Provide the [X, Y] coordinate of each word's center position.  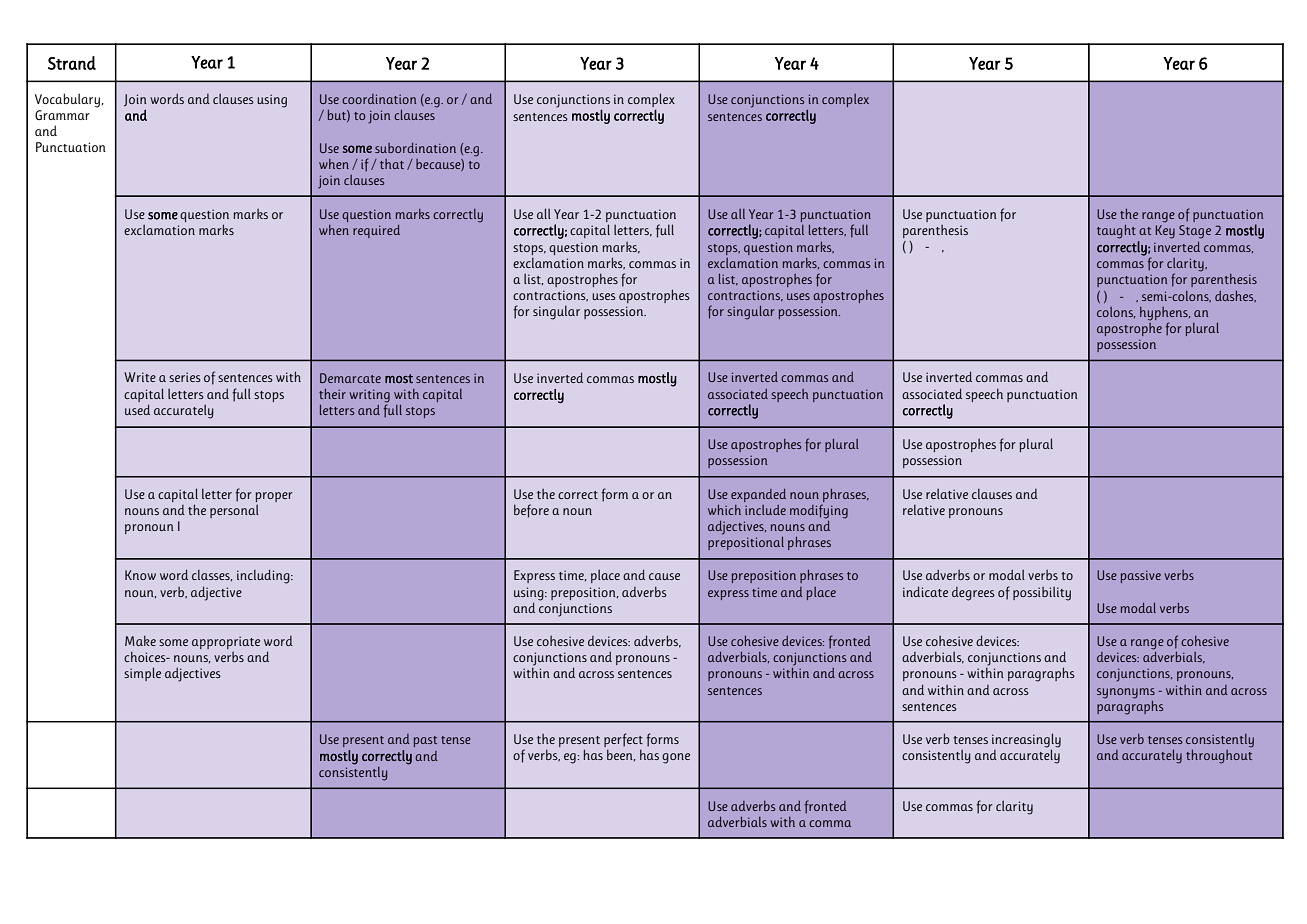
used [137, 409]
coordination [379, 99]
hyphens [1165, 314]
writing [369, 397]
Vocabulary [67, 100]
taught [1116, 232]
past [425, 741]
